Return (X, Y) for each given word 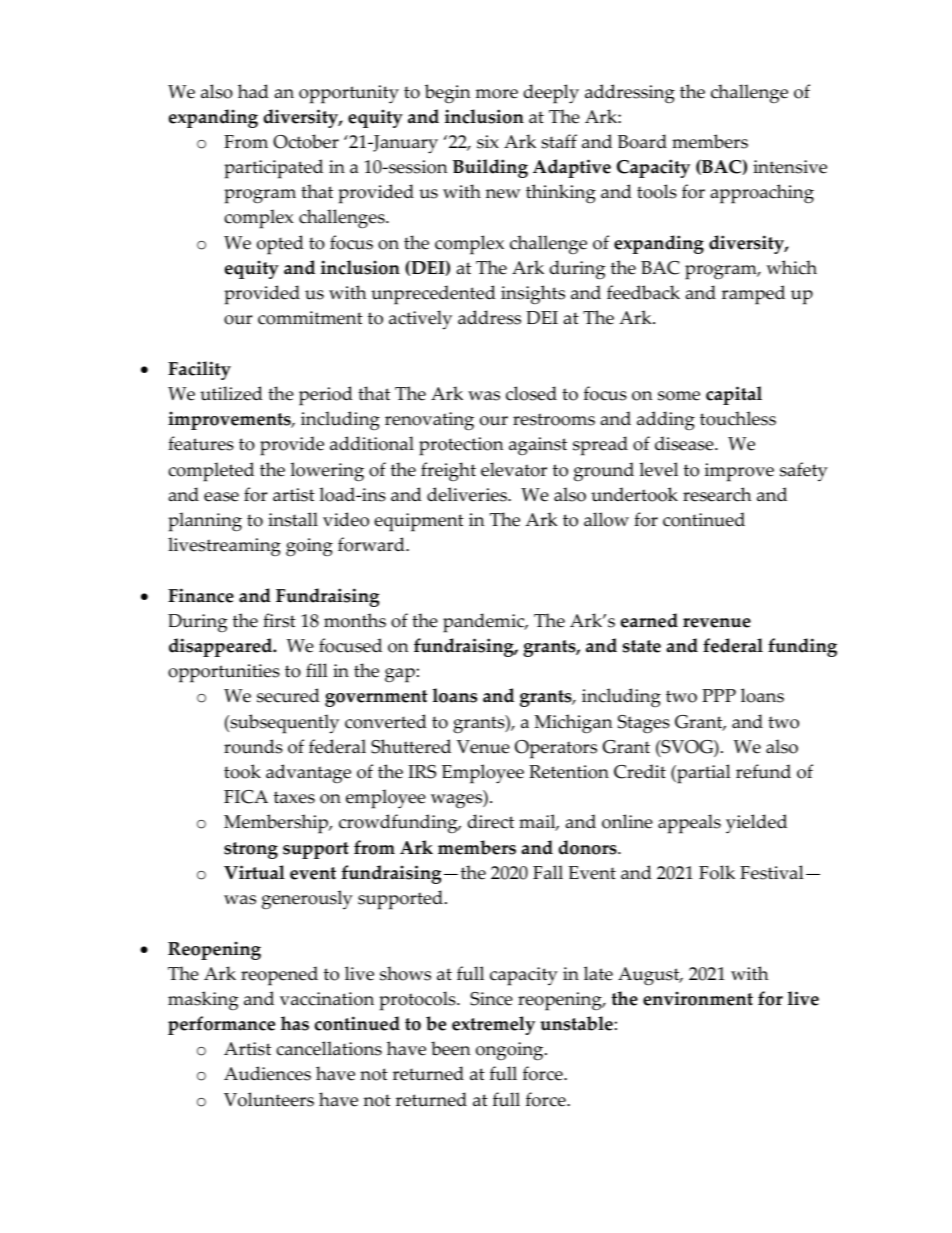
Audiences (267, 1073)
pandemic (485, 623)
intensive (790, 167)
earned (649, 620)
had (253, 91)
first (279, 620)
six (488, 142)
